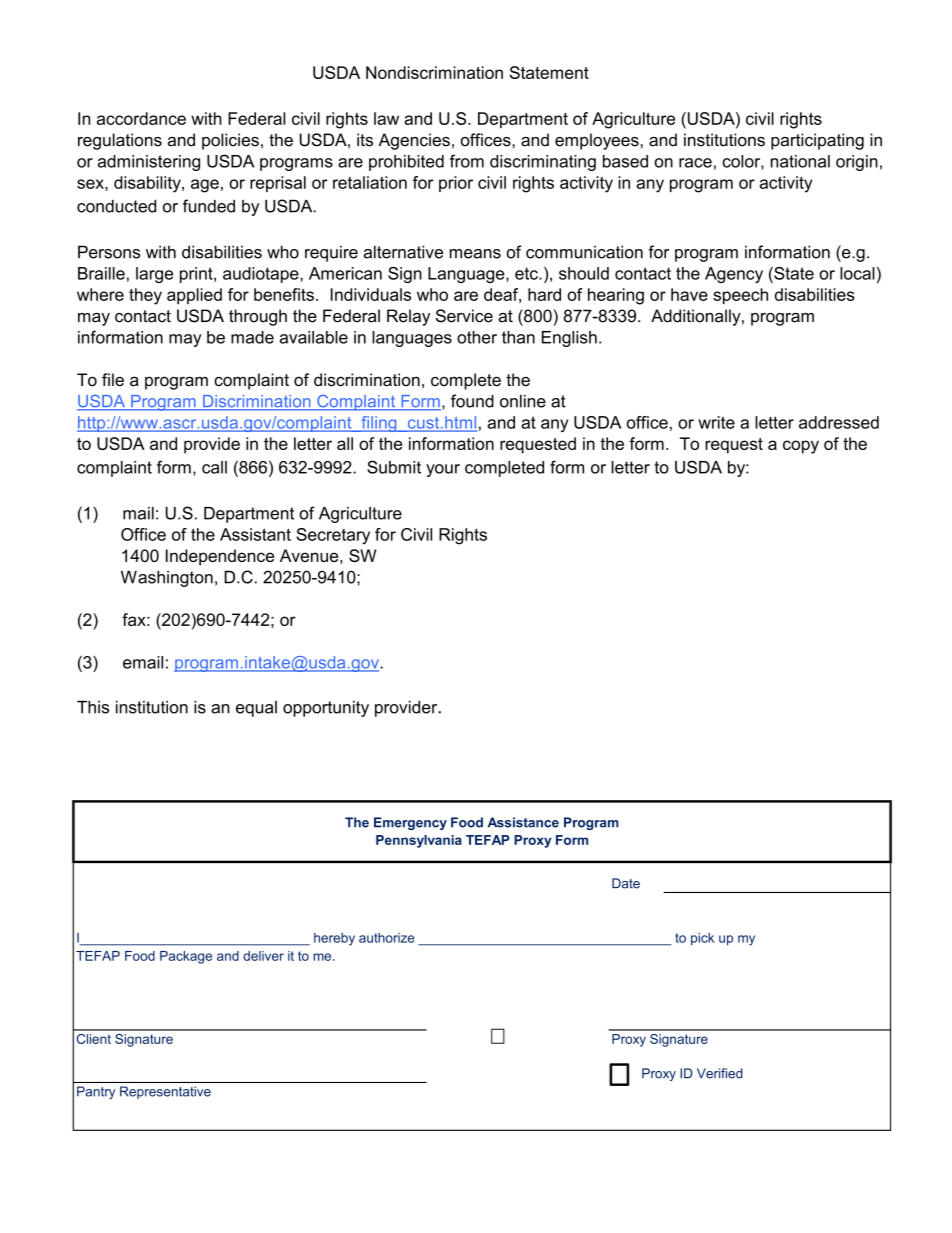 The width and height of the screenshot is (952, 1233). Describe the element at coordinates (801, 447) in the screenshot. I see `copy` at that location.
